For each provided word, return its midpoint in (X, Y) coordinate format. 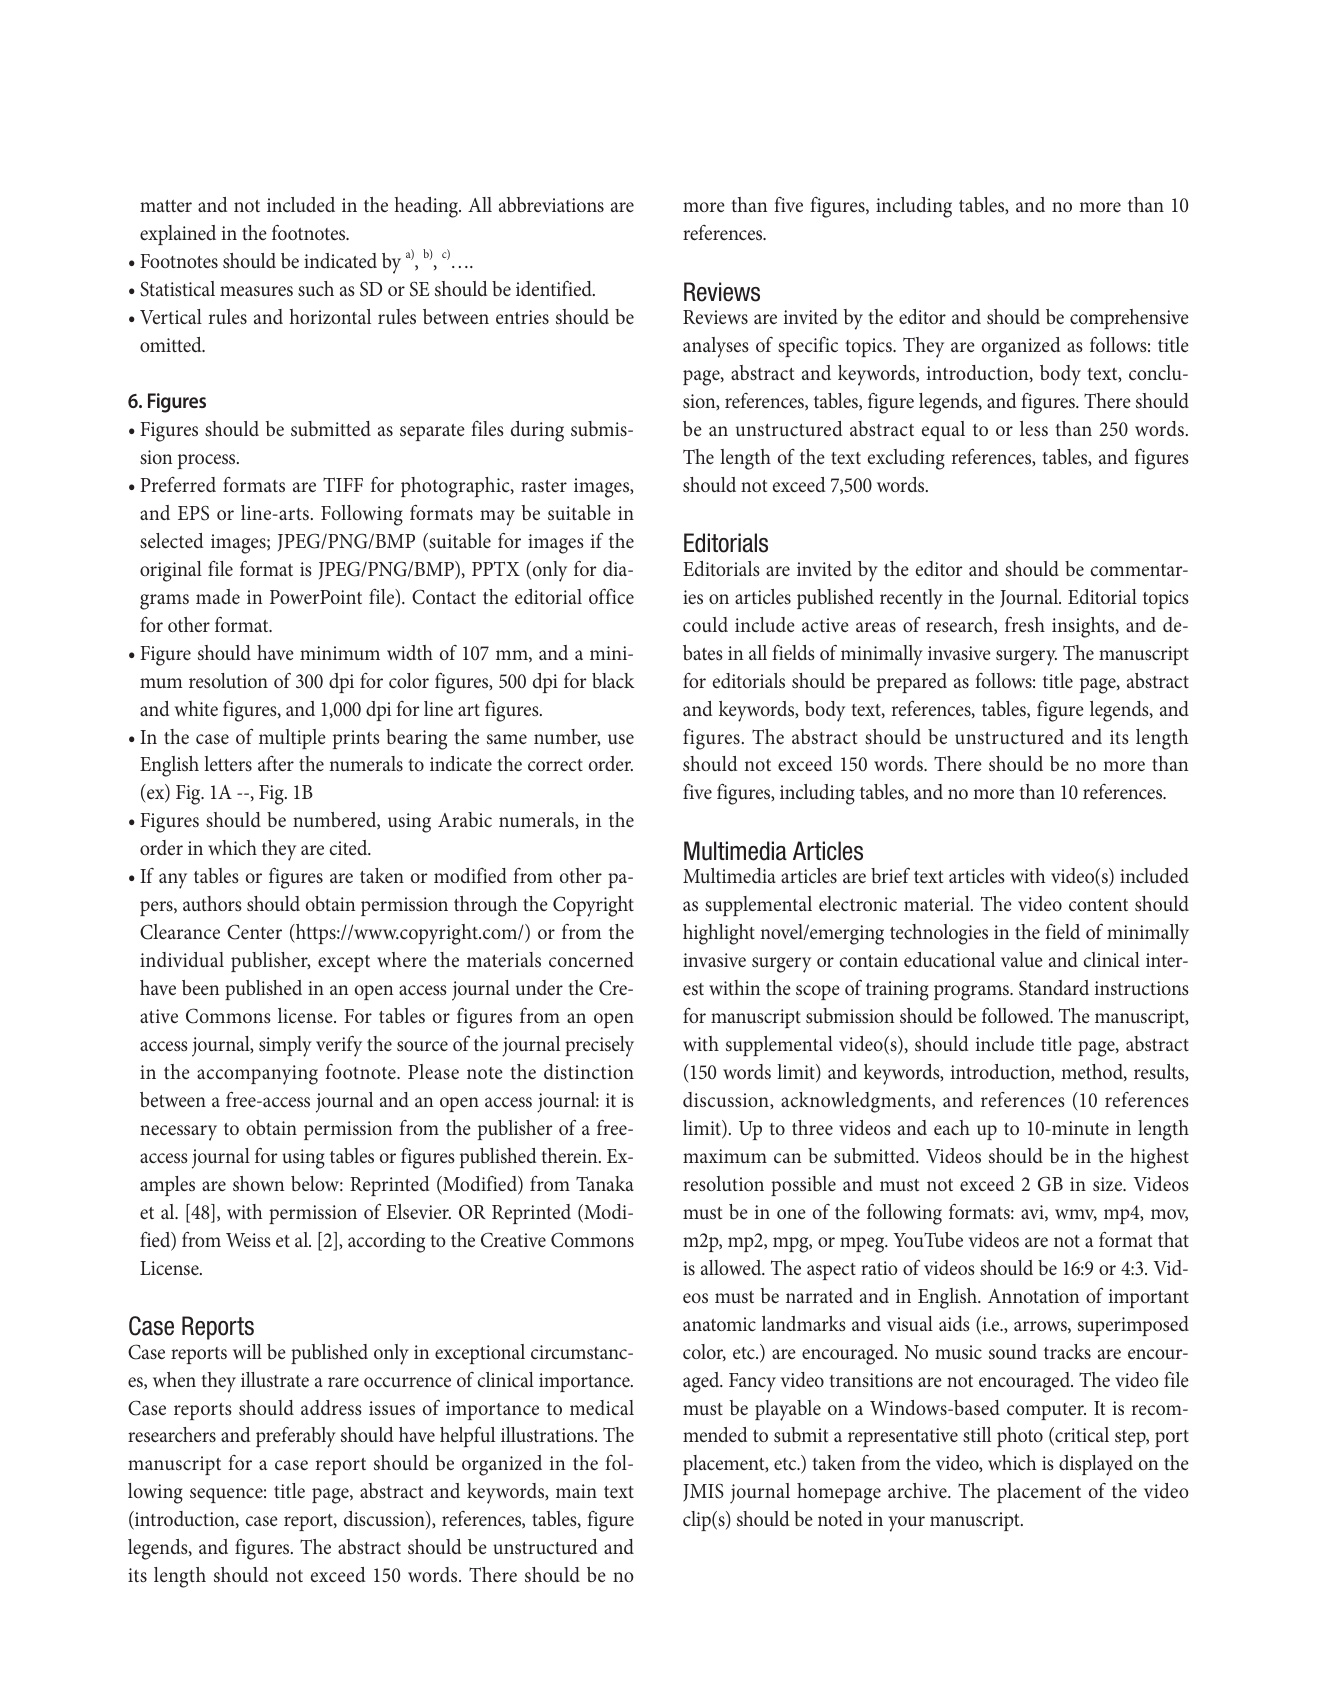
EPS (193, 513)
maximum (725, 1156)
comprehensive (1129, 319)
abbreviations (551, 204)
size (1109, 1184)
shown (258, 1183)
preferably (296, 1437)
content (1098, 905)
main (576, 1491)
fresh (1025, 624)
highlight (719, 934)
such (316, 288)
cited (350, 847)
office (611, 596)
